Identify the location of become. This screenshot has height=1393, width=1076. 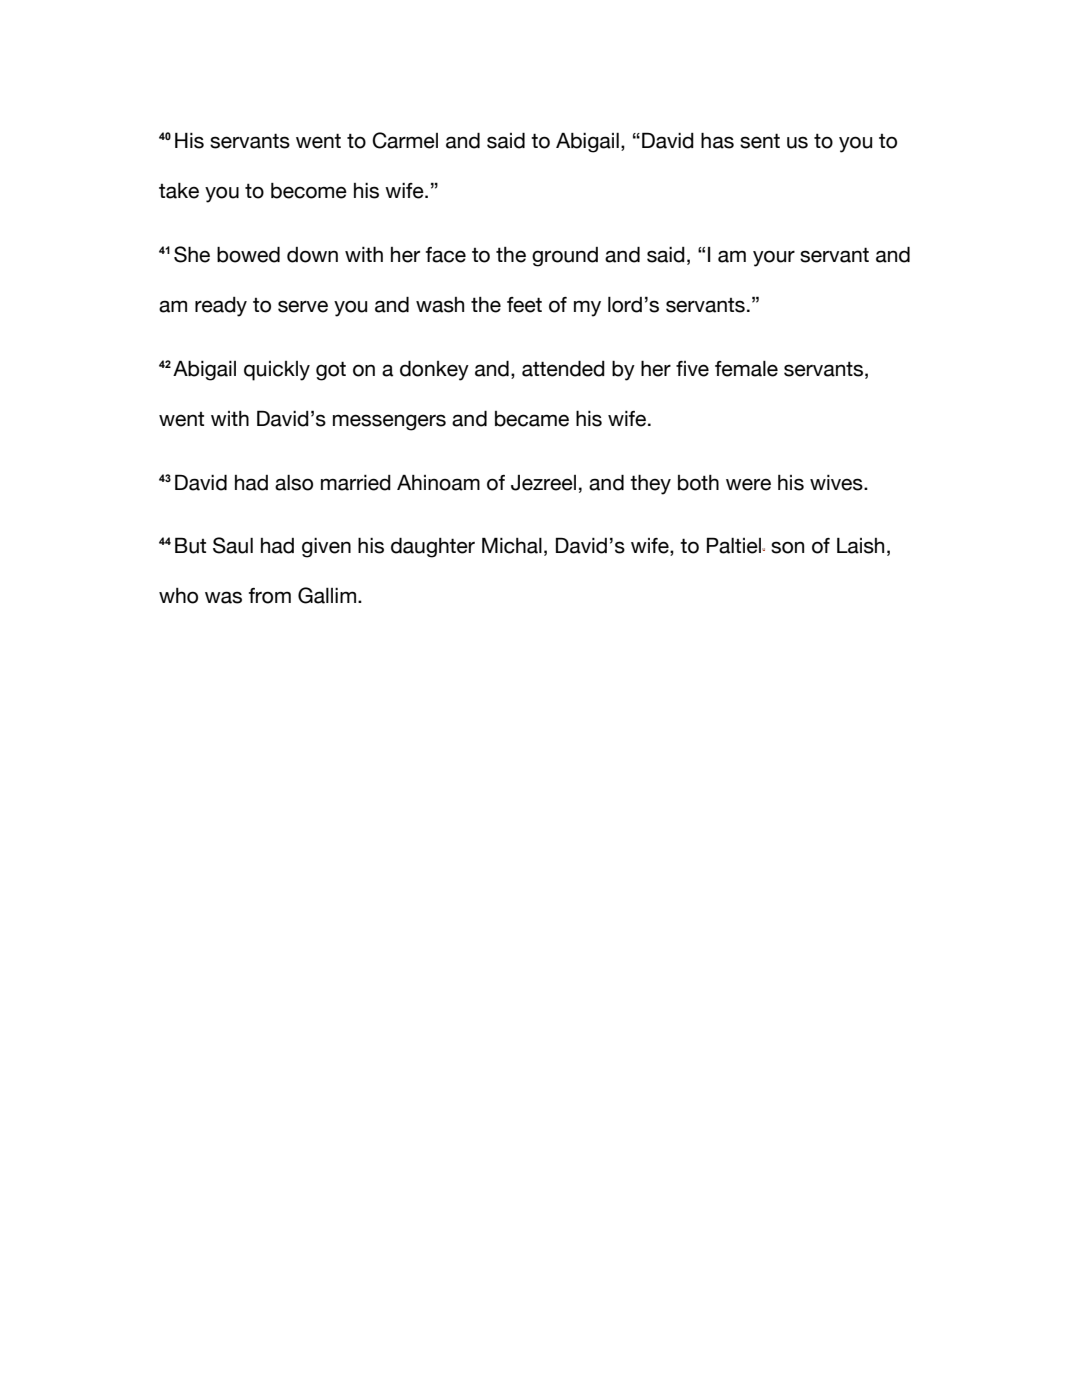
(309, 191).
